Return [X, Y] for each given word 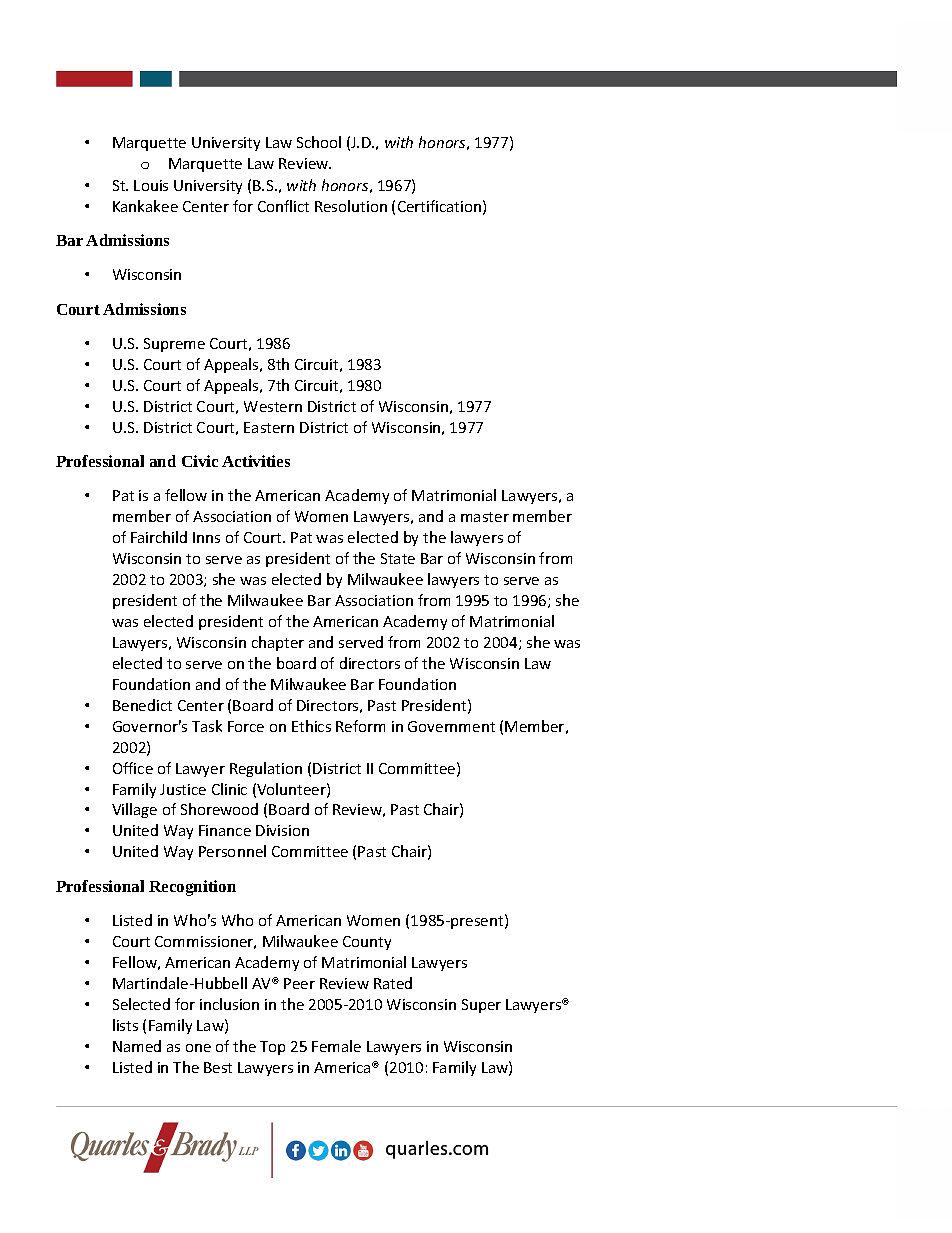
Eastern [269, 427]
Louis [151, 185]
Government [451, 726]
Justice [183, 789]
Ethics [311, 726]
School [319, 142]
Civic [200, 461]
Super [481, 1006]
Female [336, 1046]
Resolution [351, 206]
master [485, 517]
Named [137, 1046]
